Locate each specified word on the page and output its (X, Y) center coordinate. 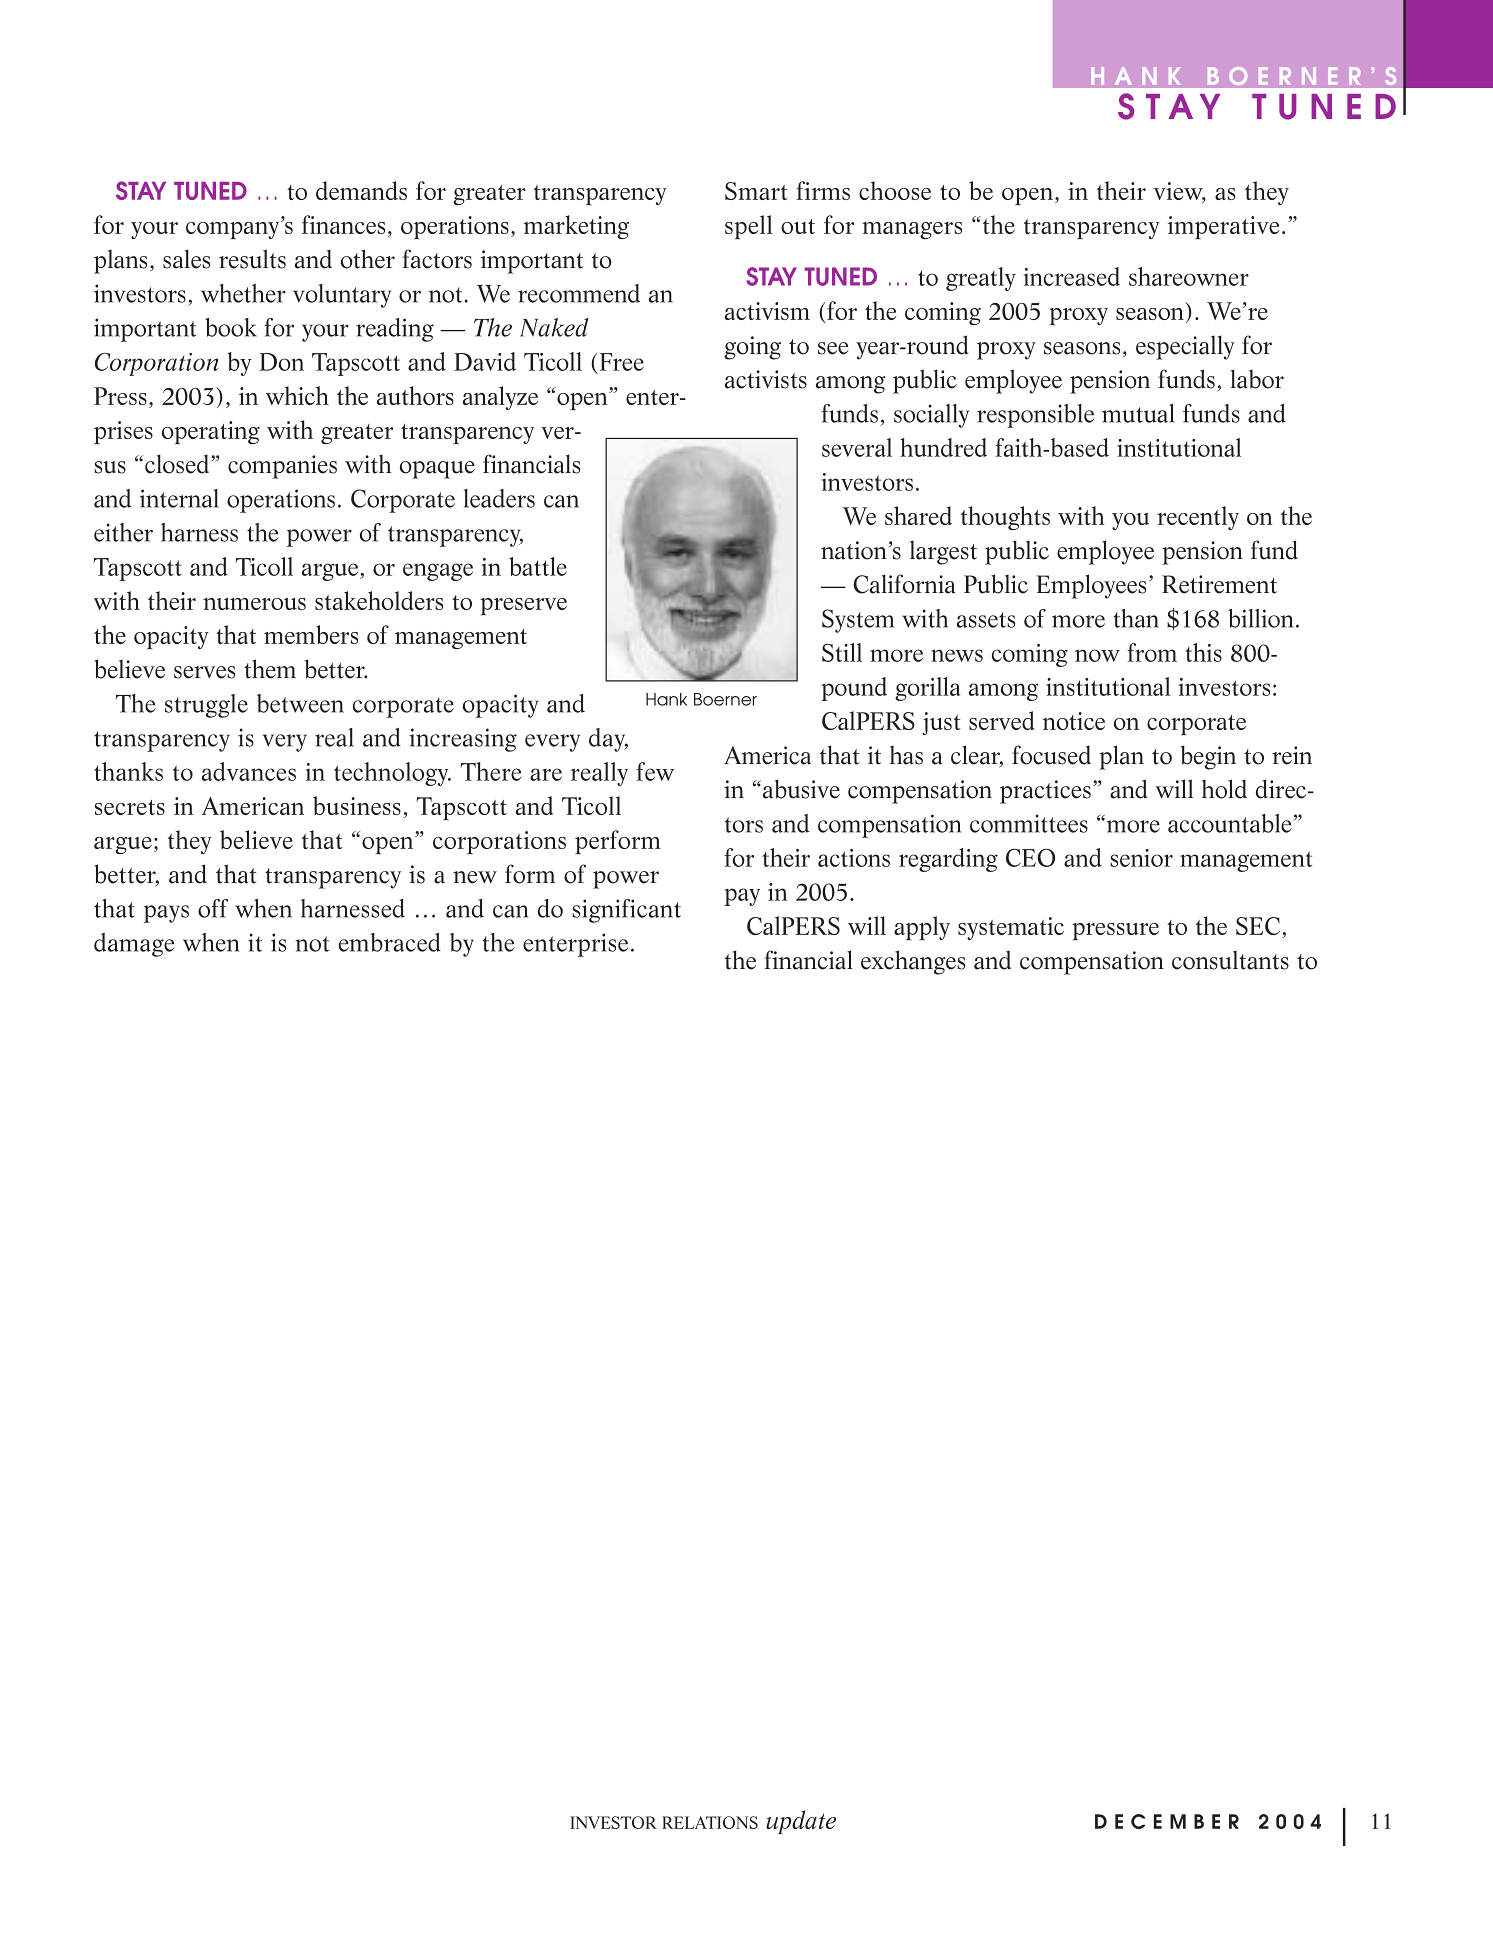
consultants (1230, 960)
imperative (1224, 227)
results (252, 259)
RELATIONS (710, 1822)
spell (748, 227)
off (213, 908)
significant (626, 911)
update (801, 1822)
